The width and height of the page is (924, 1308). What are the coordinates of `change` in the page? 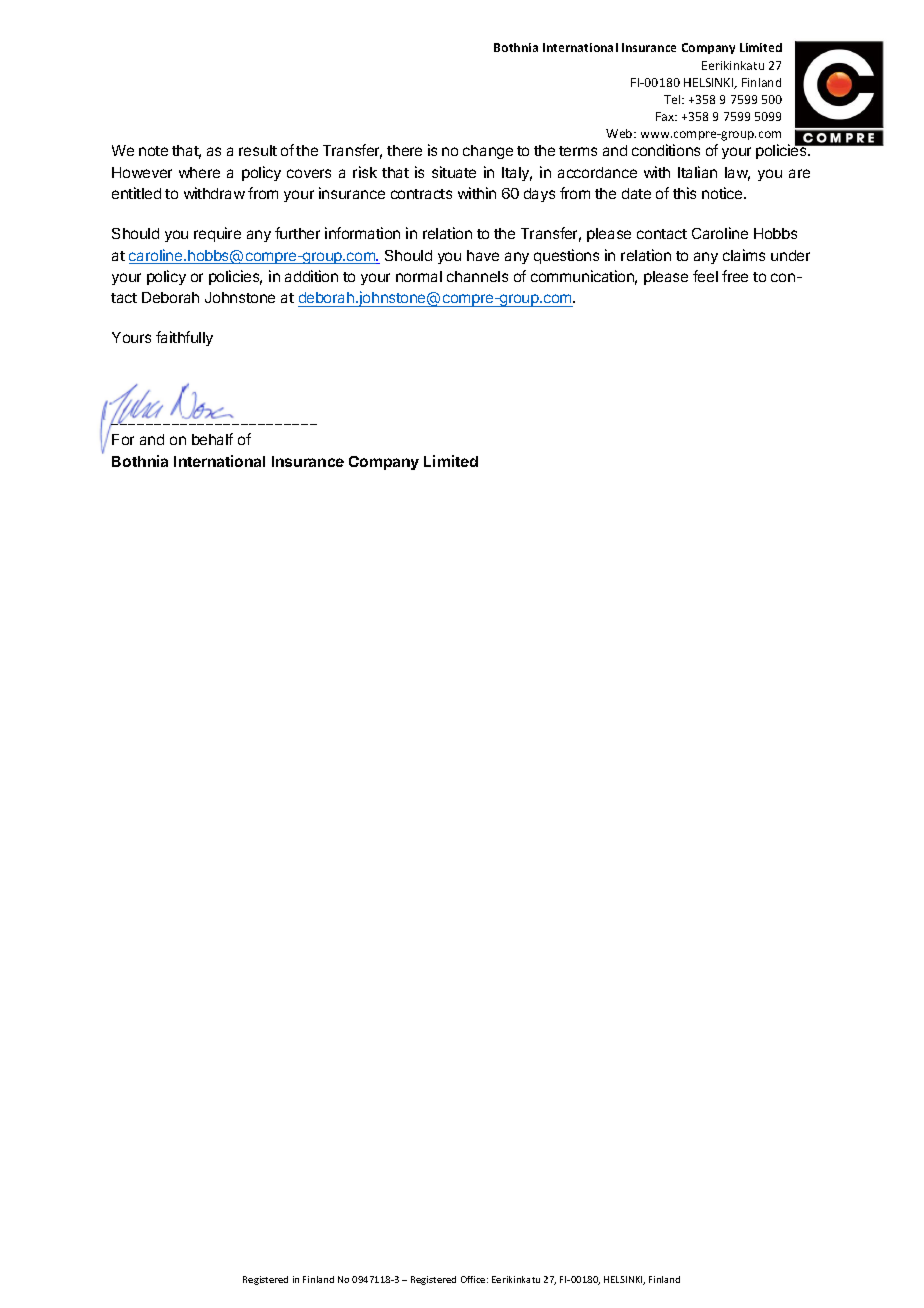 It's located at (488, 152).
